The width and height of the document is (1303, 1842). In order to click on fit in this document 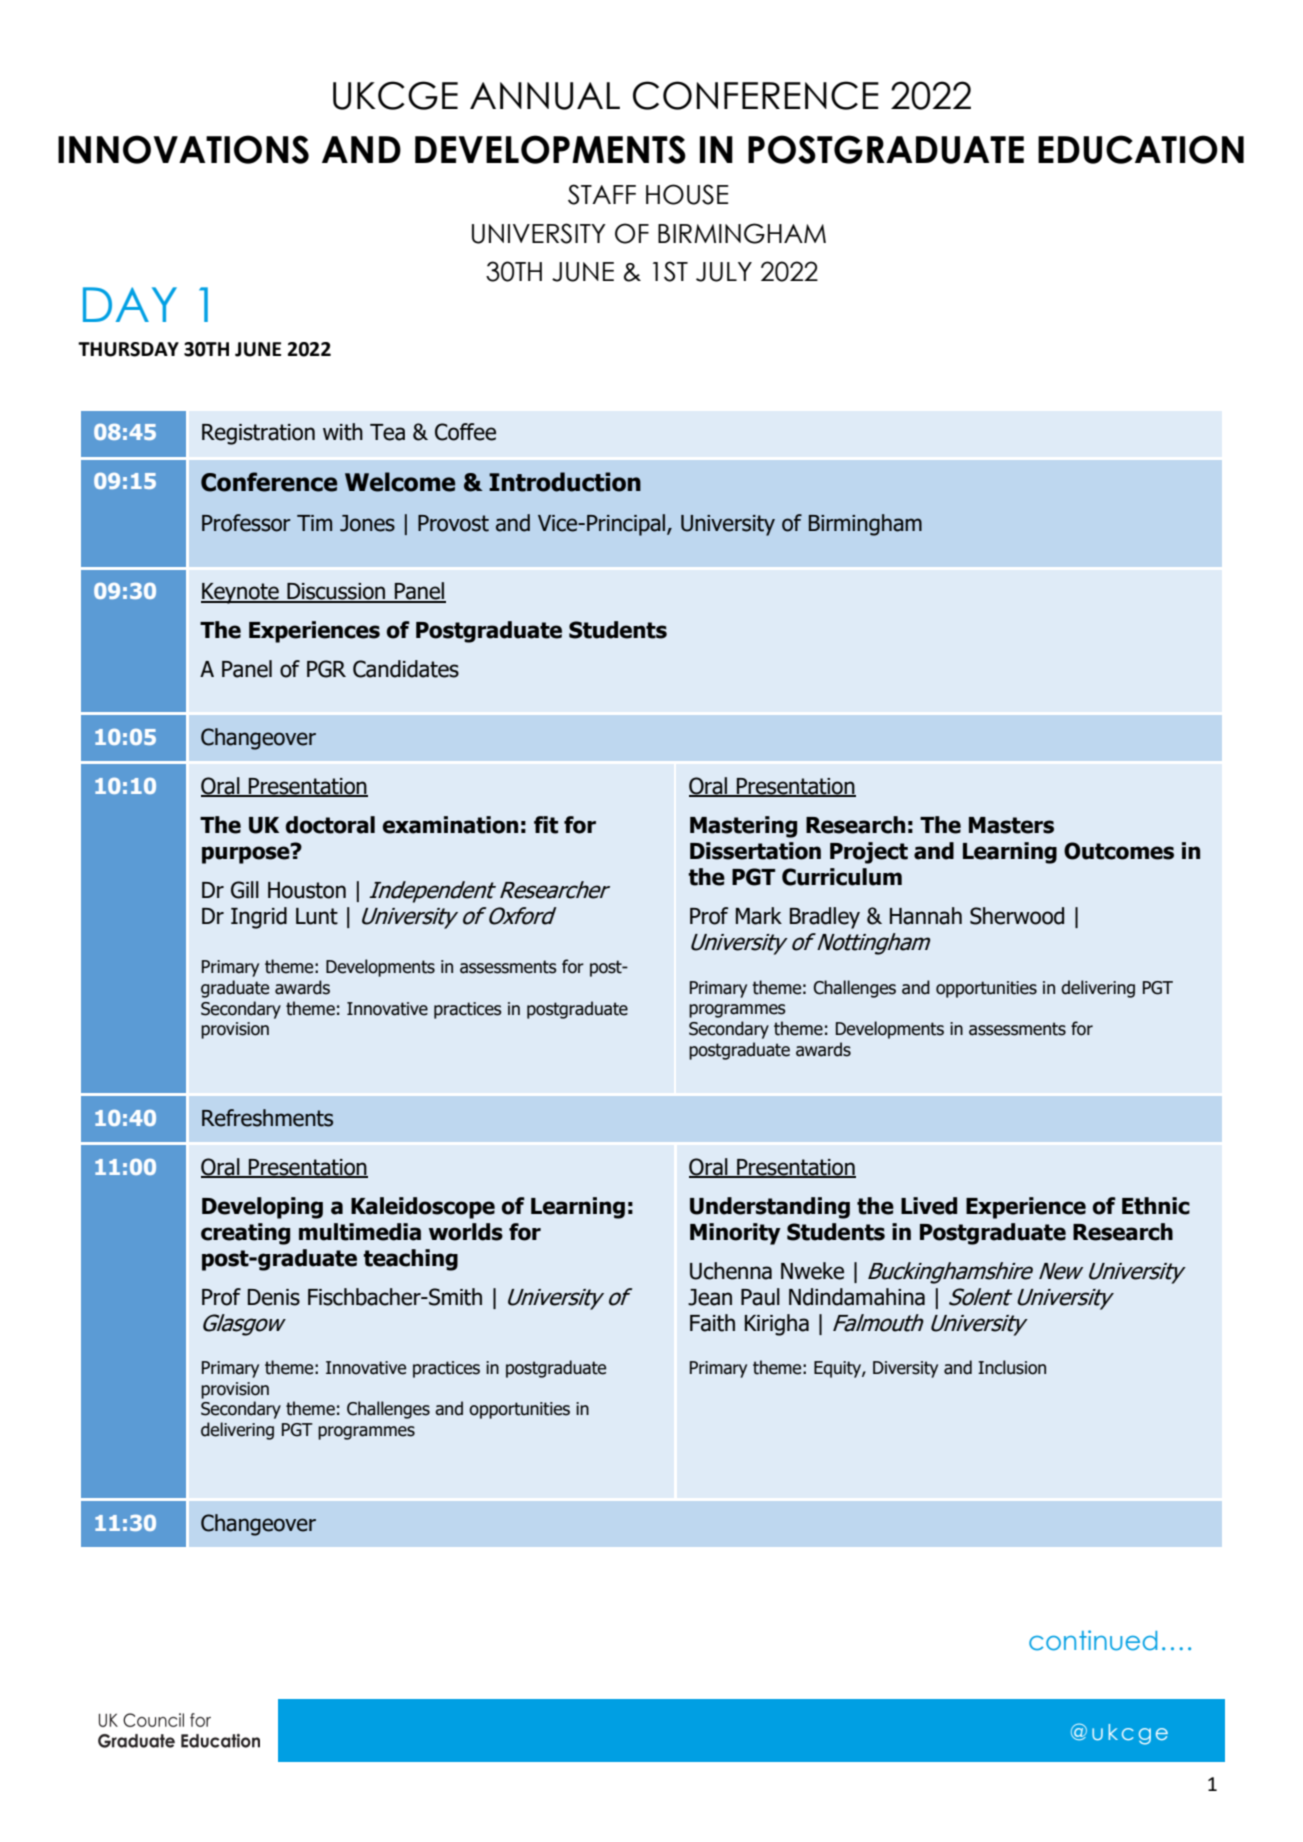, I will do `click(546, 825)`.
